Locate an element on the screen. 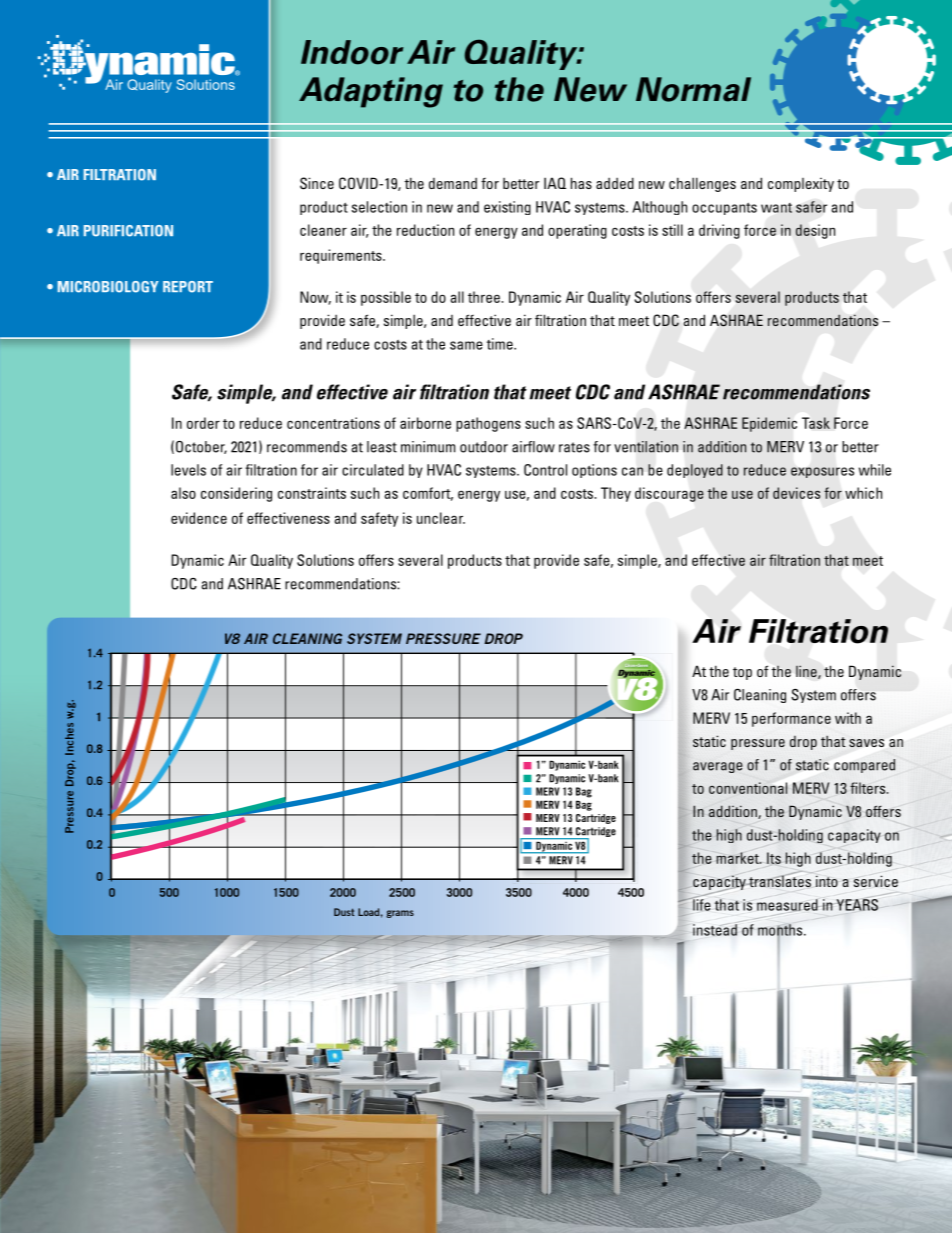  devices is located at coordinates (796, 493).
